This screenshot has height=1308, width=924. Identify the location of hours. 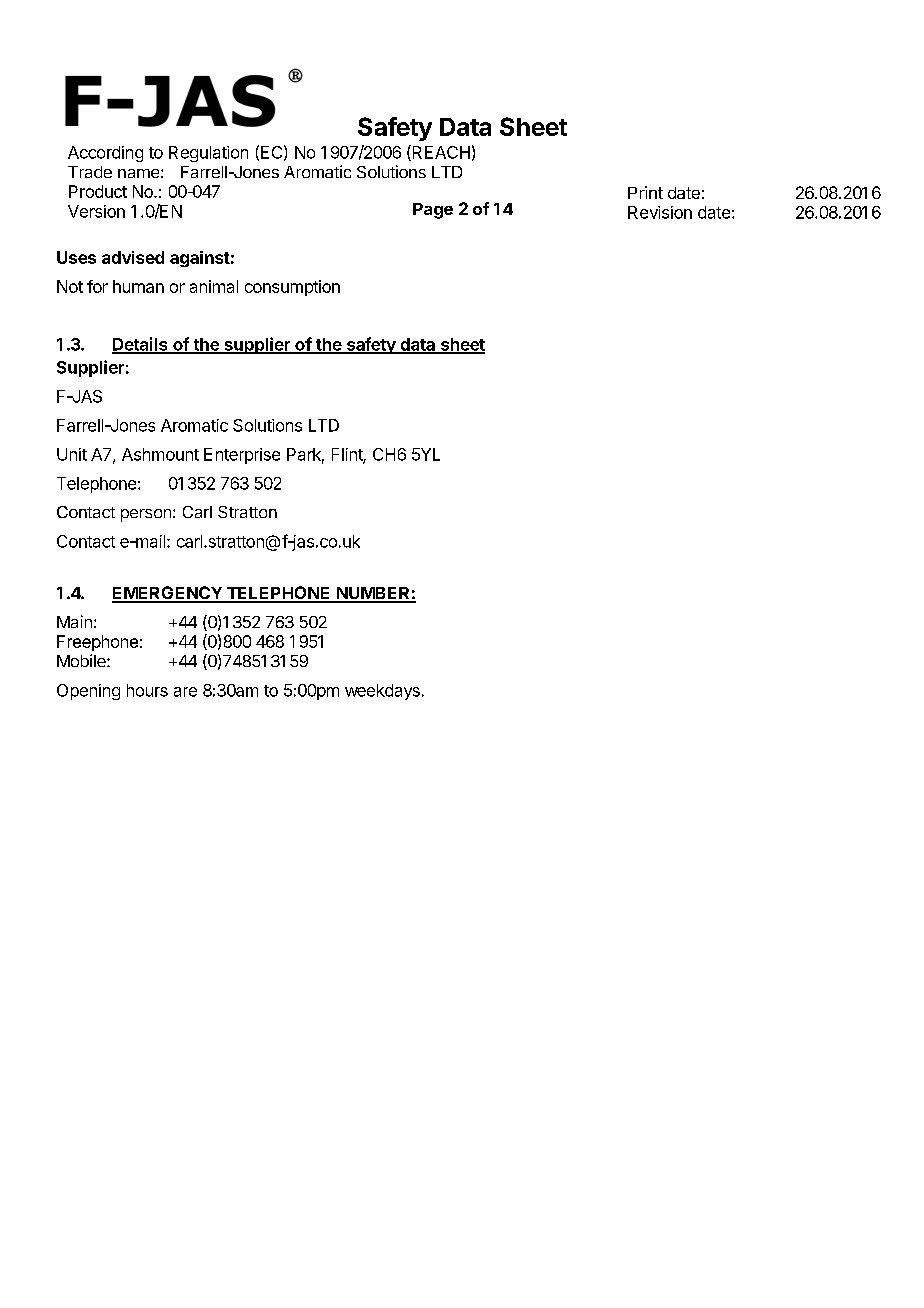
(147, 690).
